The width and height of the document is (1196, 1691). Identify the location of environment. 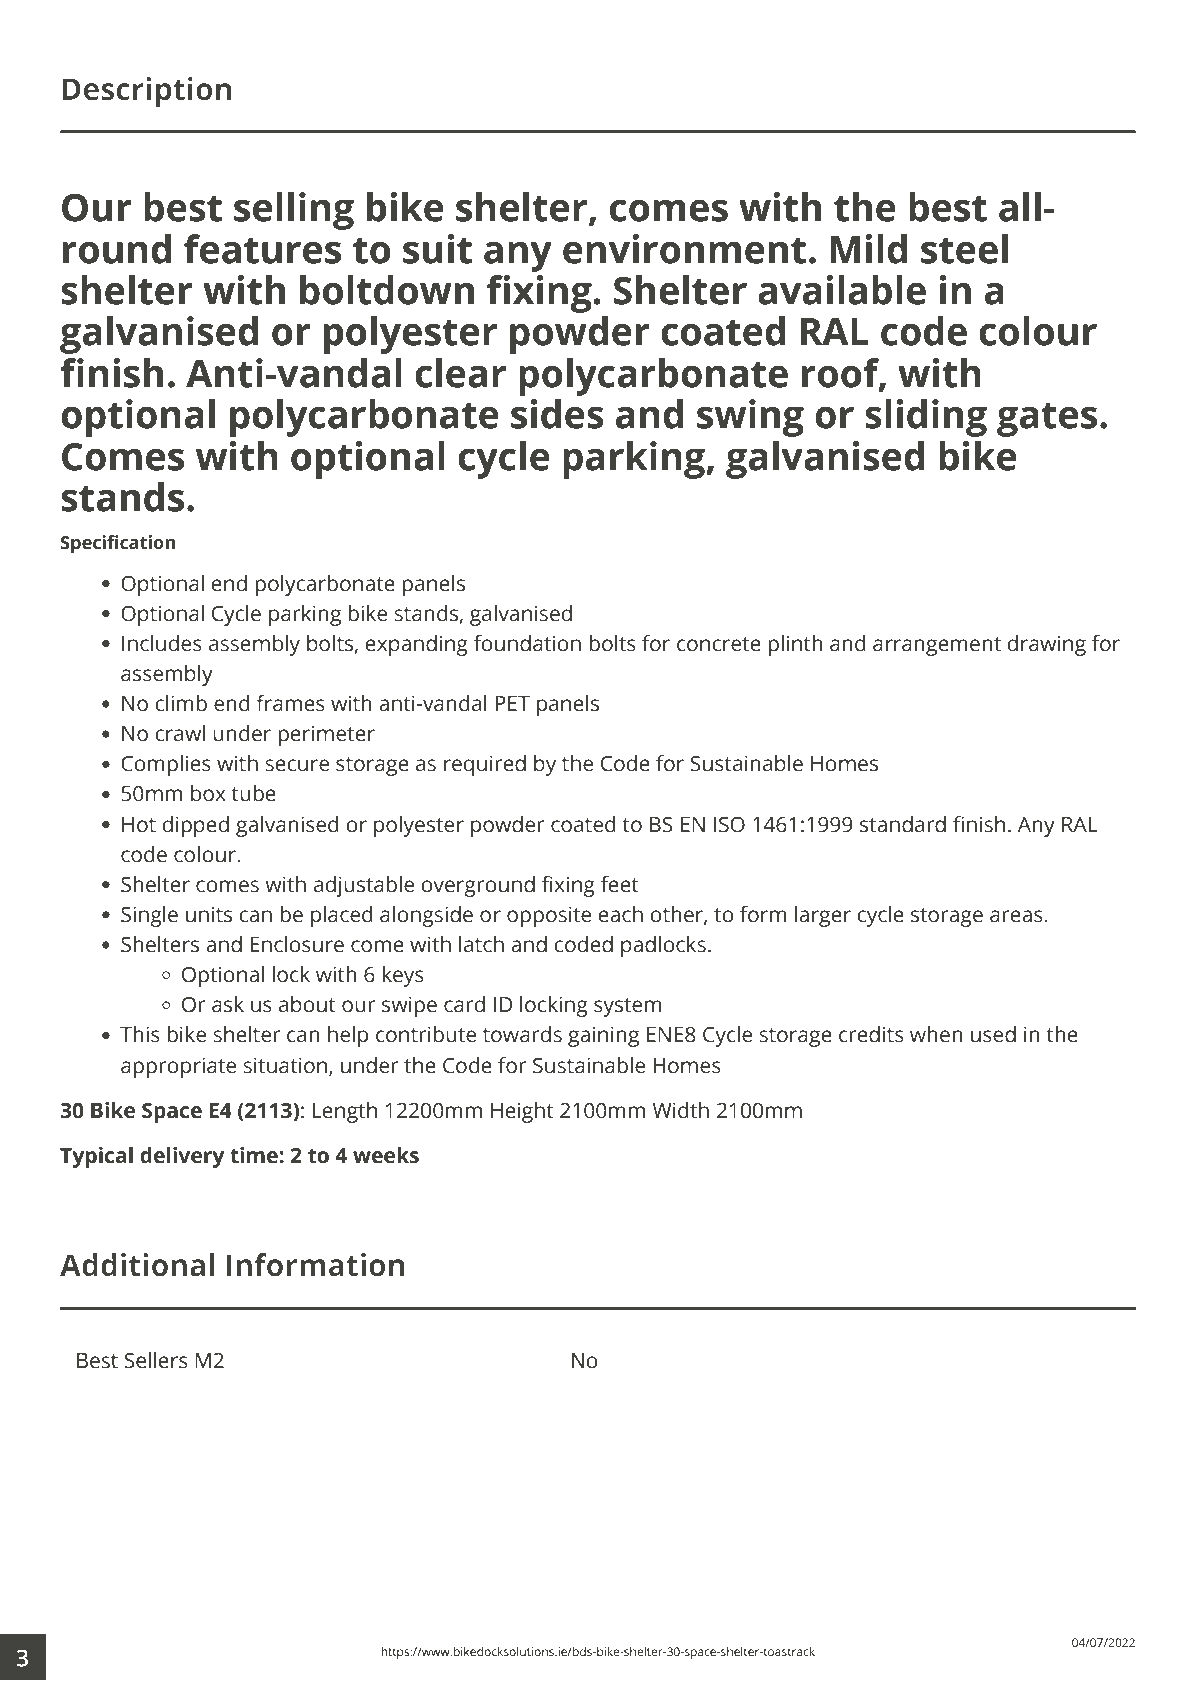
(684, 249).
